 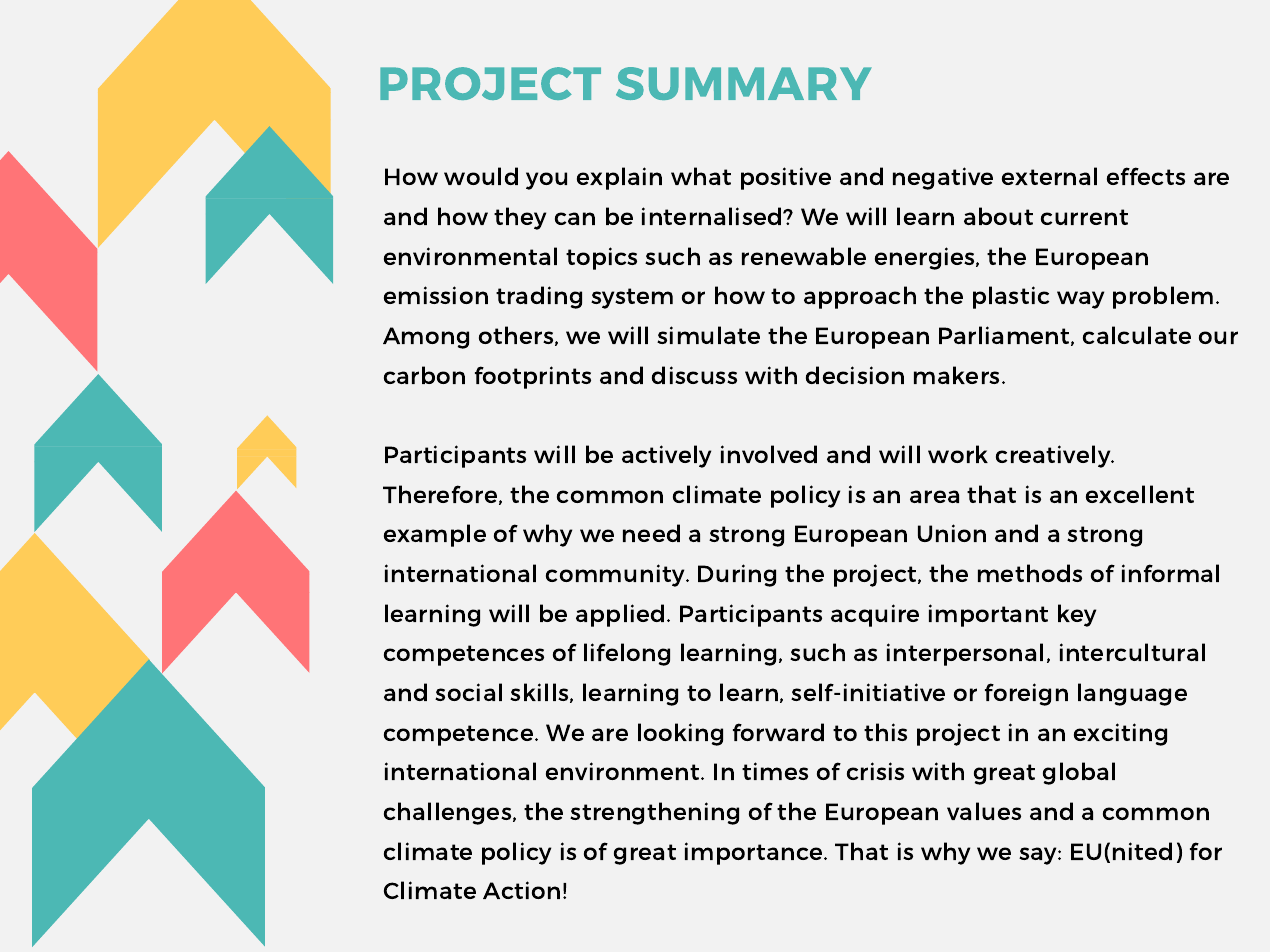 What do you see at coordinates (1146, 176) in the screenshot?
I see `effects` at bounding box center [1146, 176].
